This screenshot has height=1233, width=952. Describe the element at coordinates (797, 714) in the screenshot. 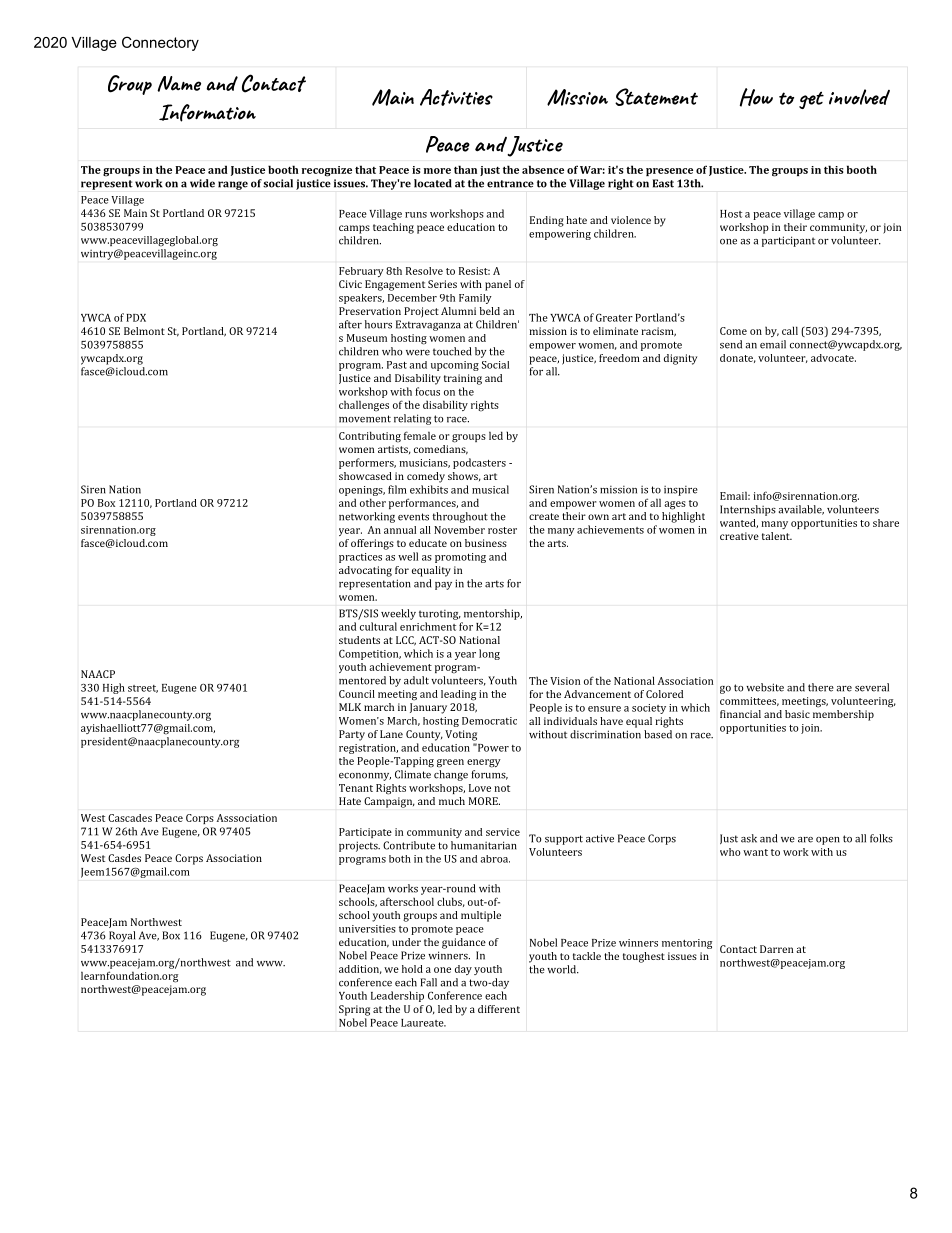

I see `basic` at that location.
